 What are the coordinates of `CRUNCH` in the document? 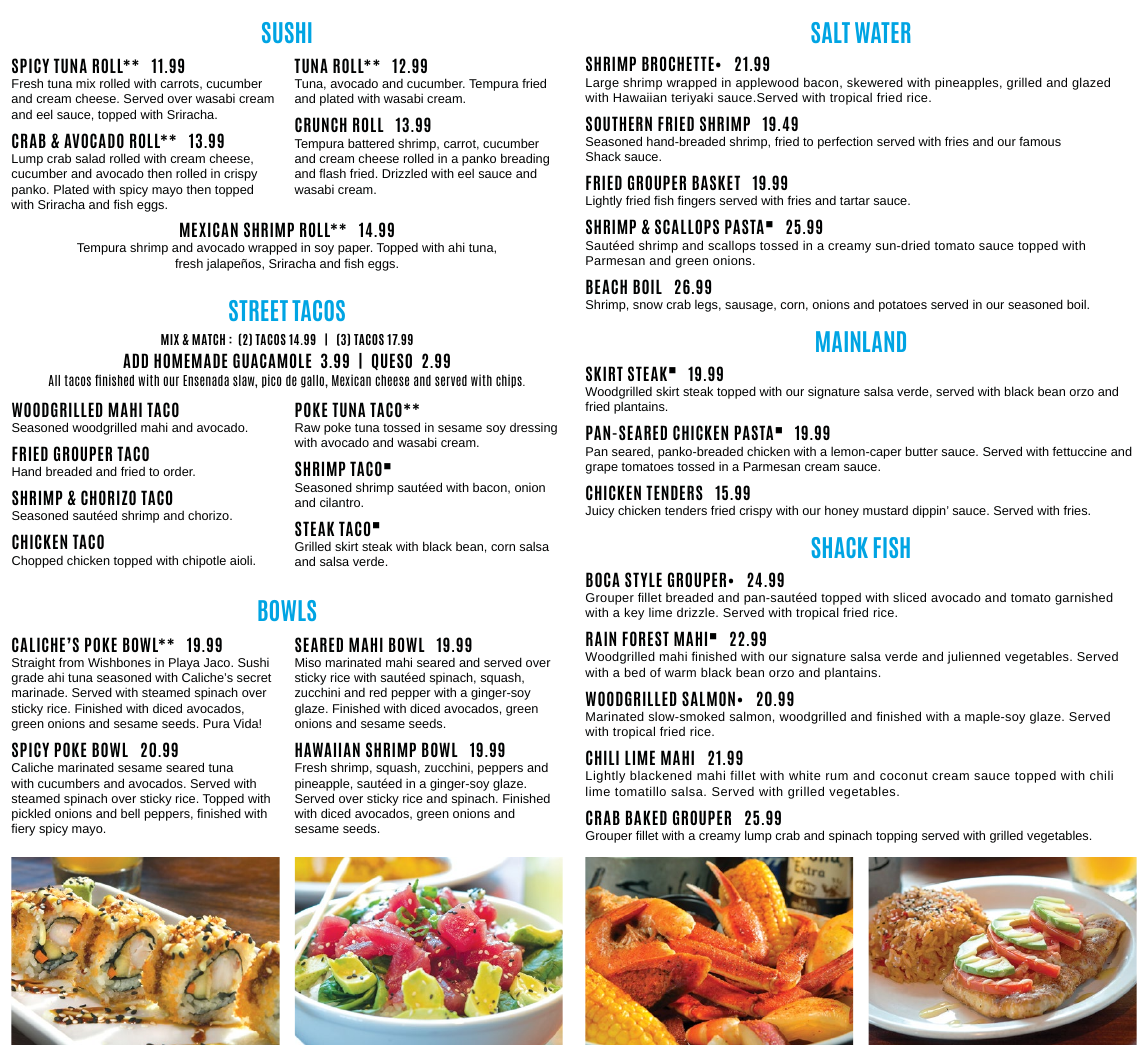 It's located at (321, 124).
